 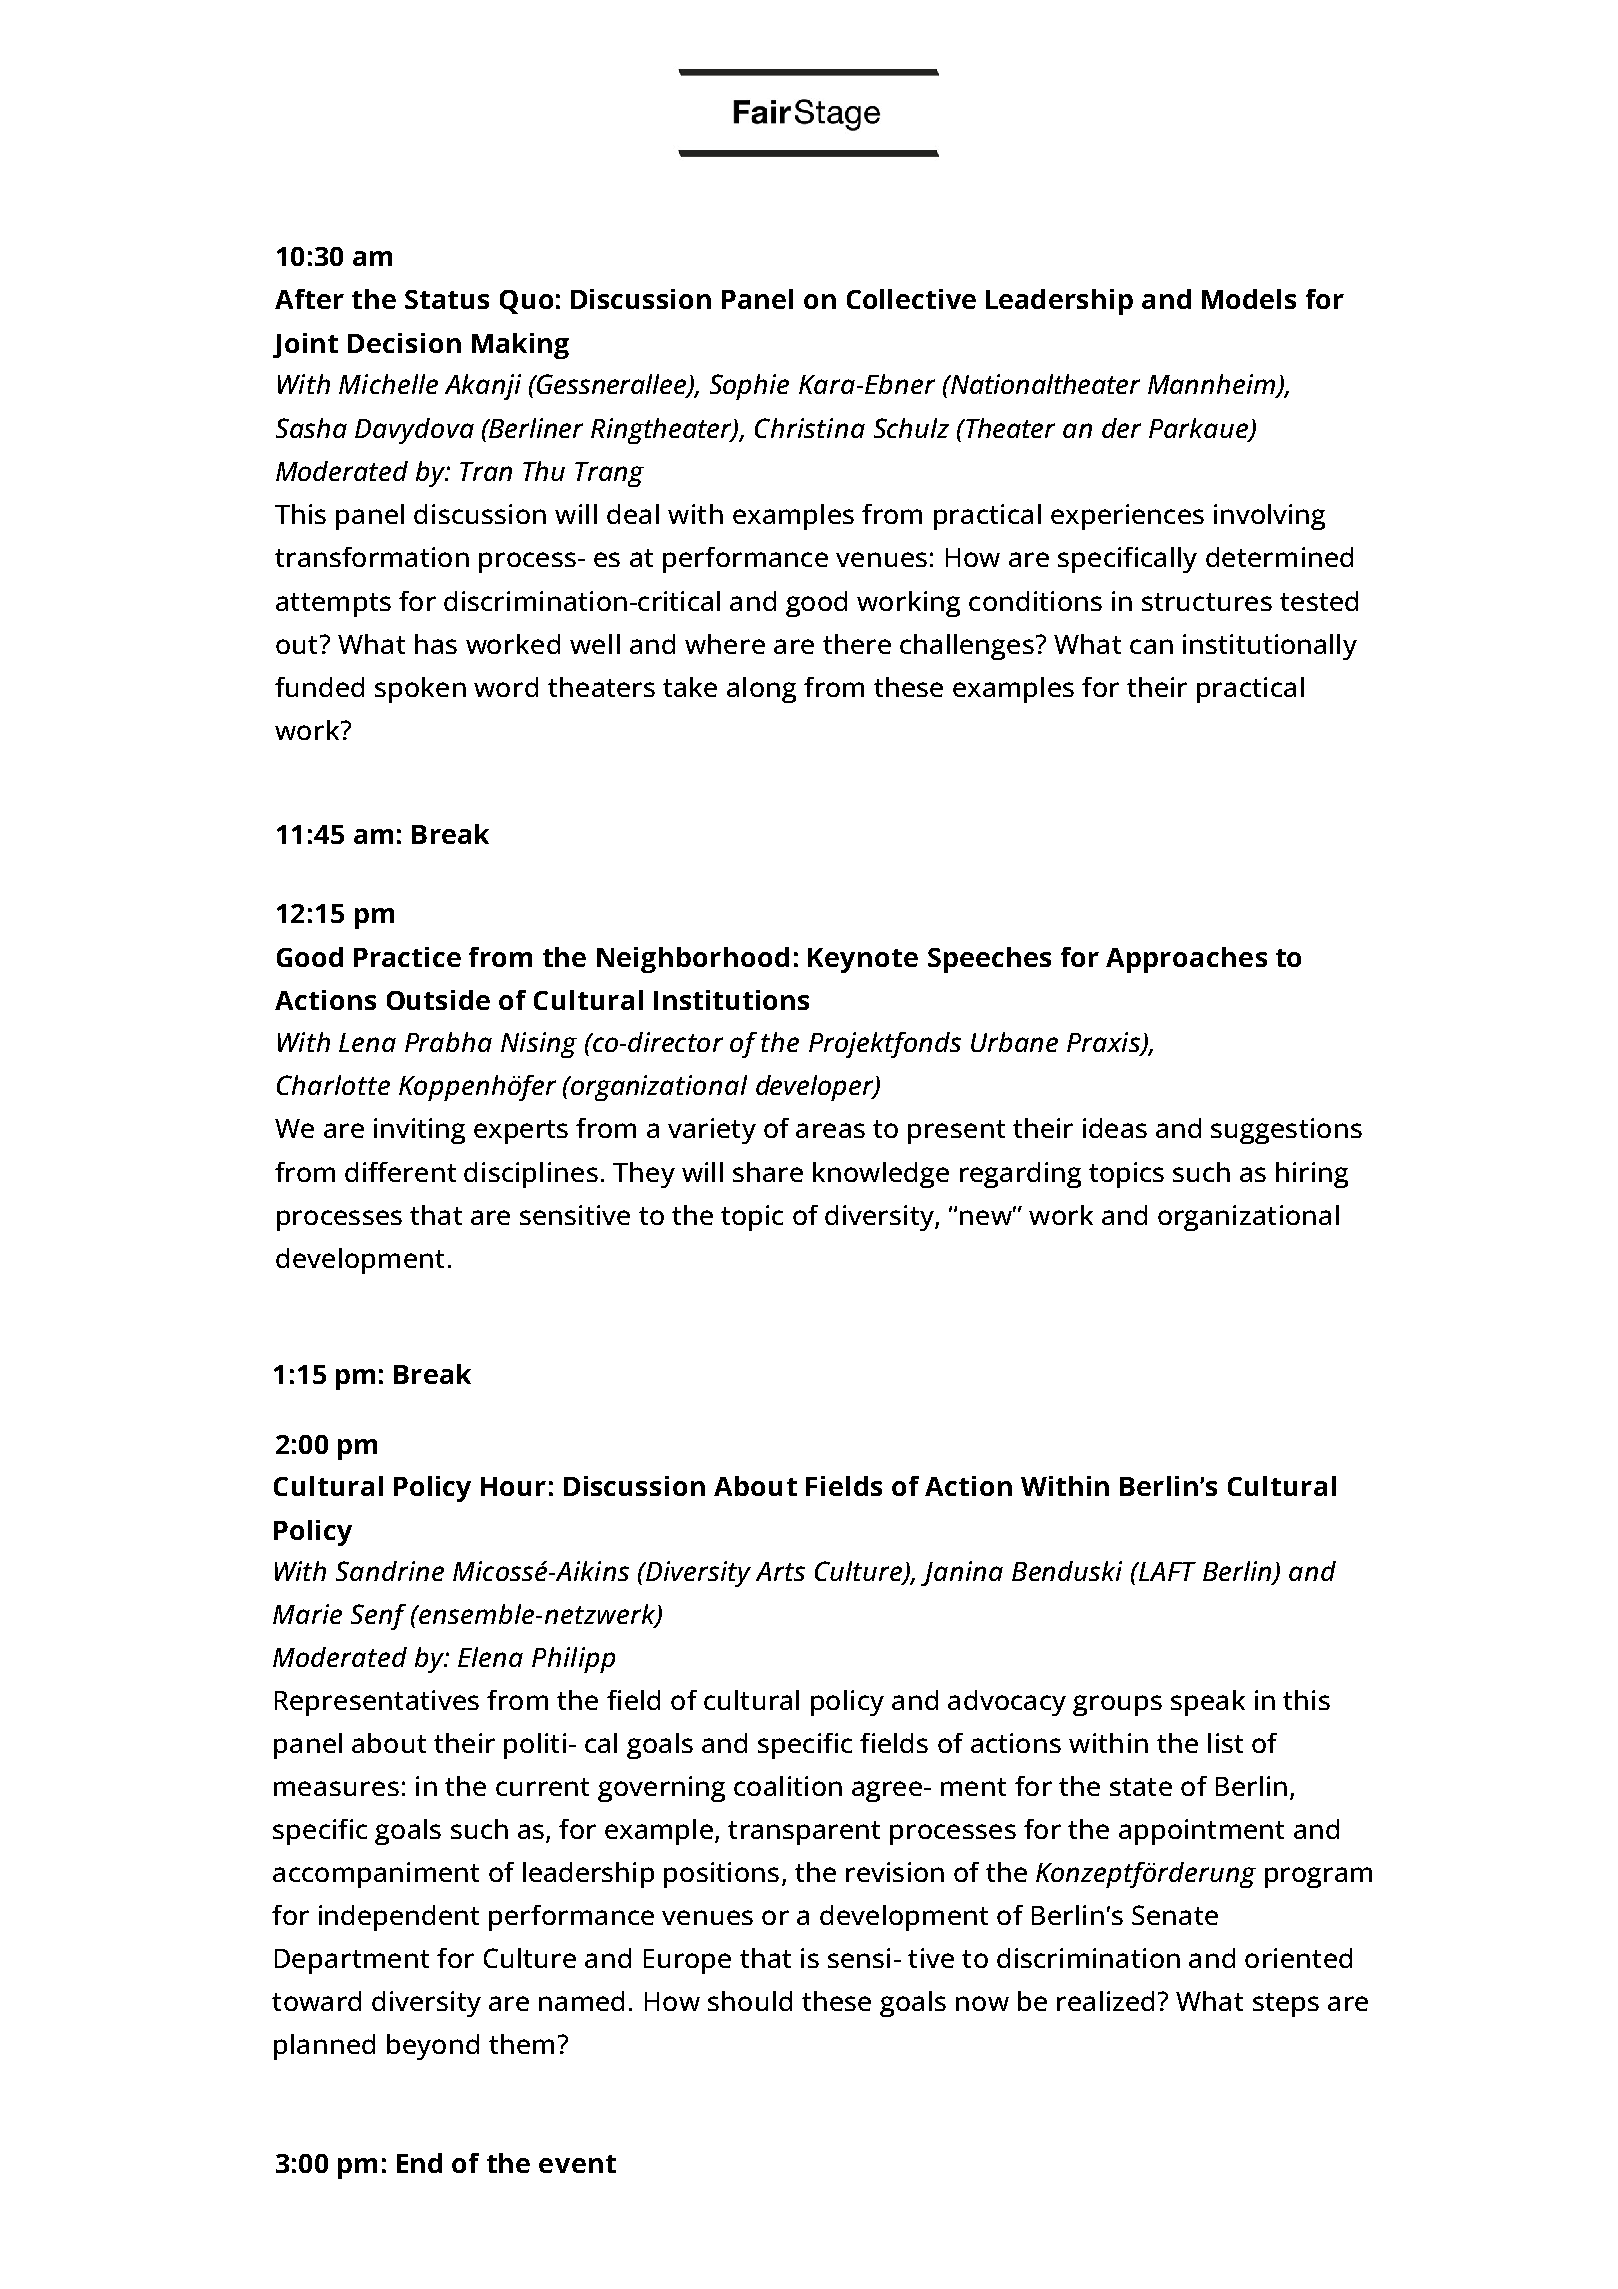 I want to click on inviting, so click(x=419, y=1131).
